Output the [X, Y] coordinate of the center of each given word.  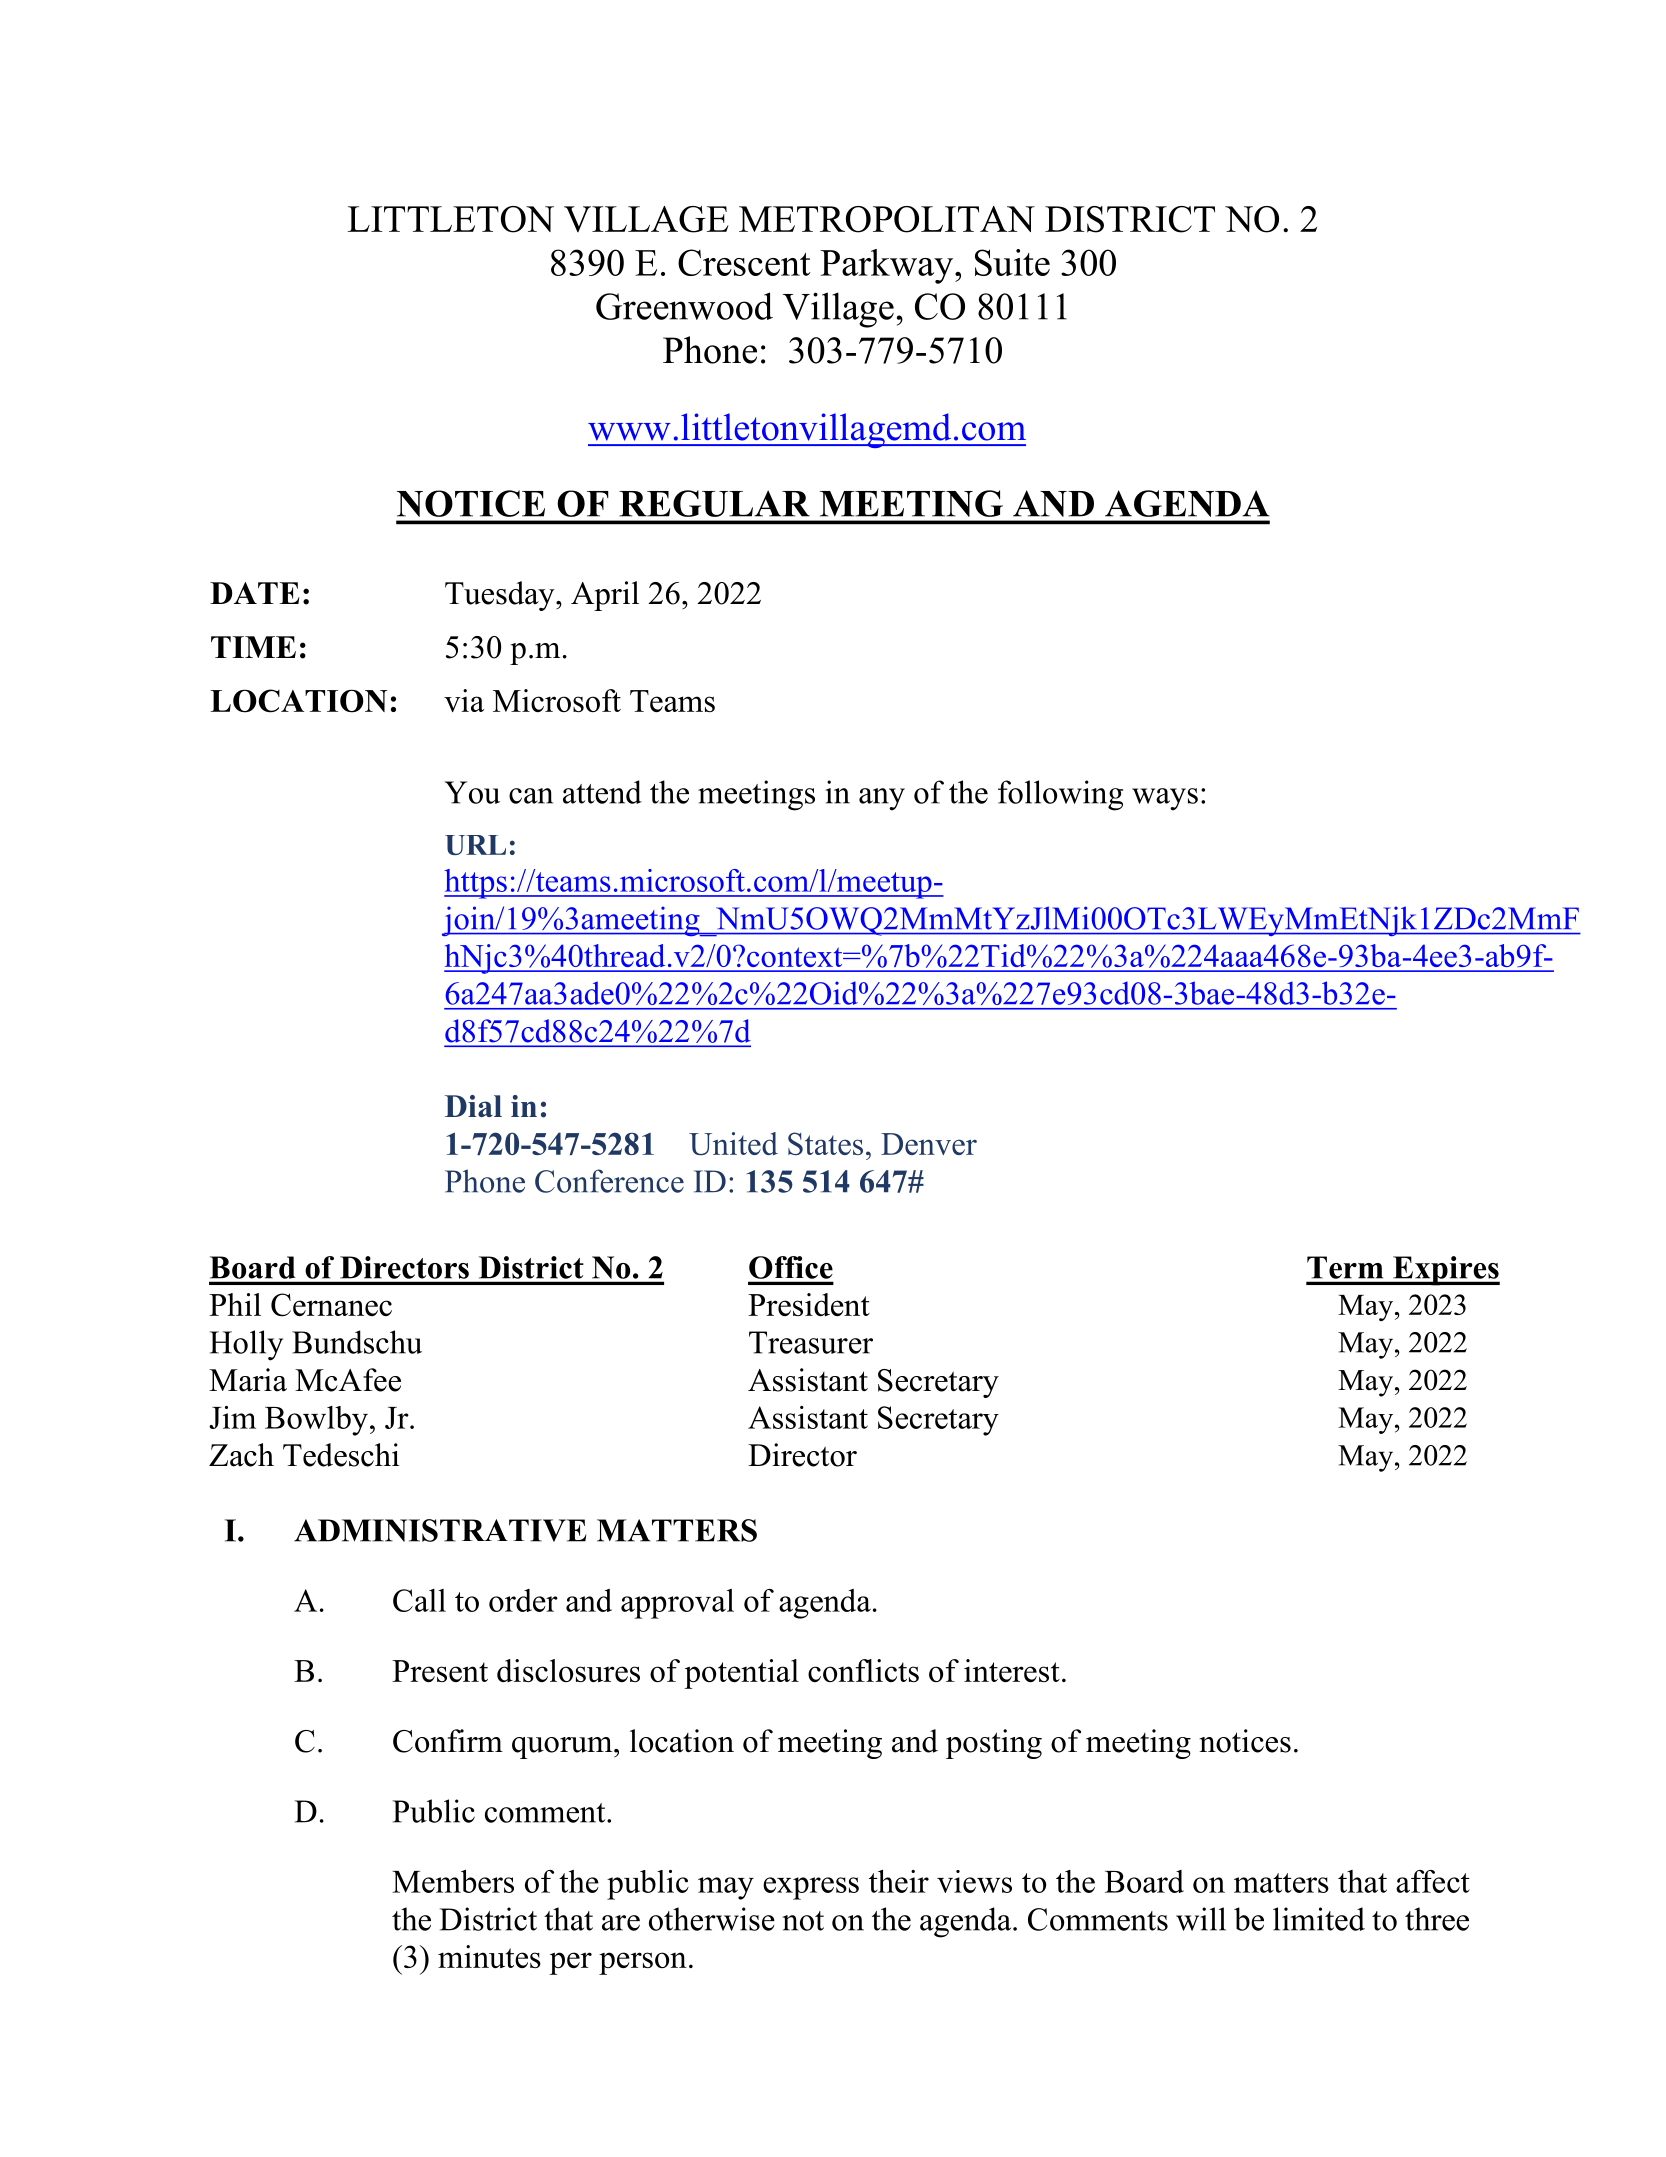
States [825, 1143]
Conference [609, 1181]
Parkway [888, 266]
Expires [1445, 1271]
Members [453, 1881]
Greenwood [684, 306]
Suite [1012, 262]
